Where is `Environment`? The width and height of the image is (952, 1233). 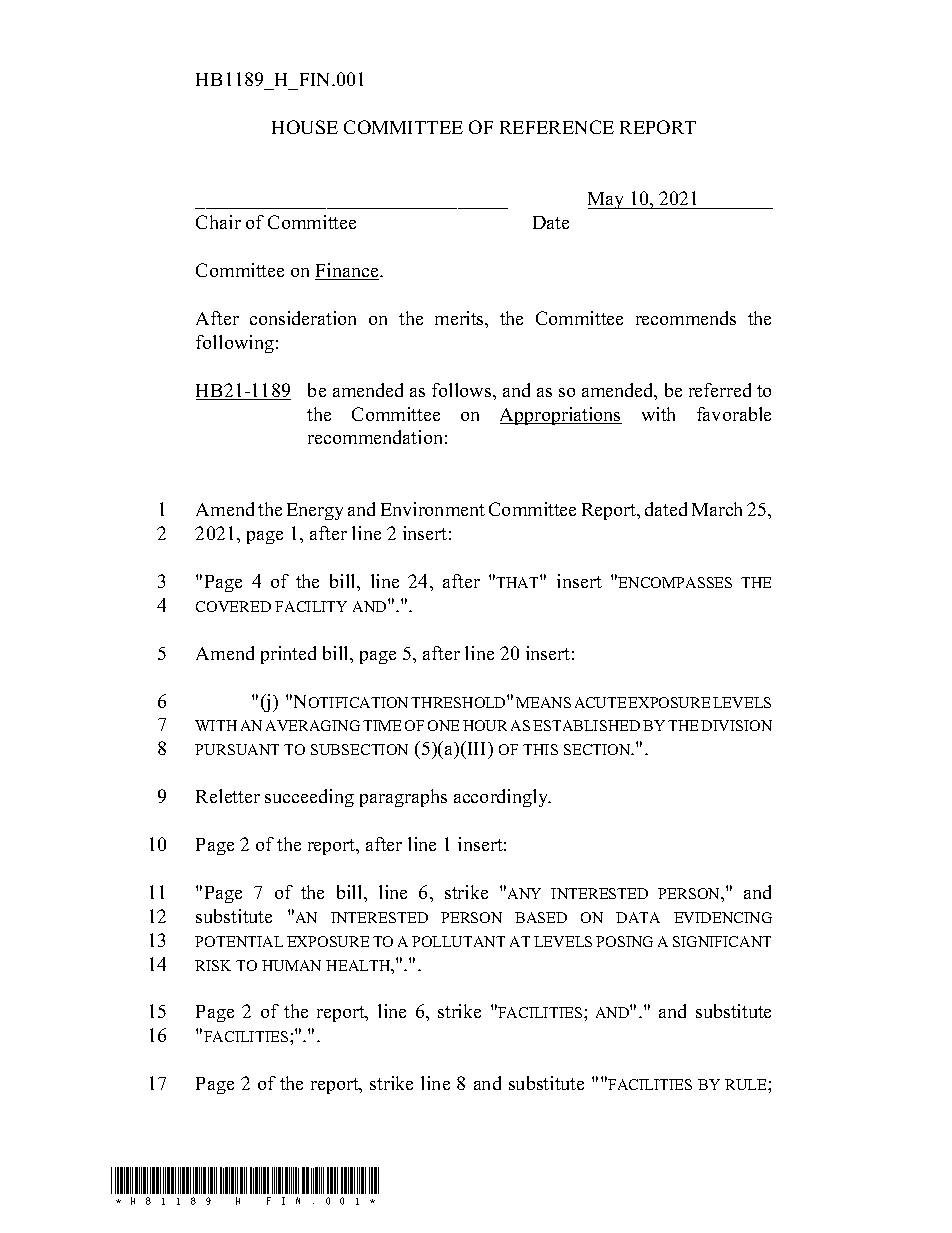 Environment is located at coordinates (433, 509).
